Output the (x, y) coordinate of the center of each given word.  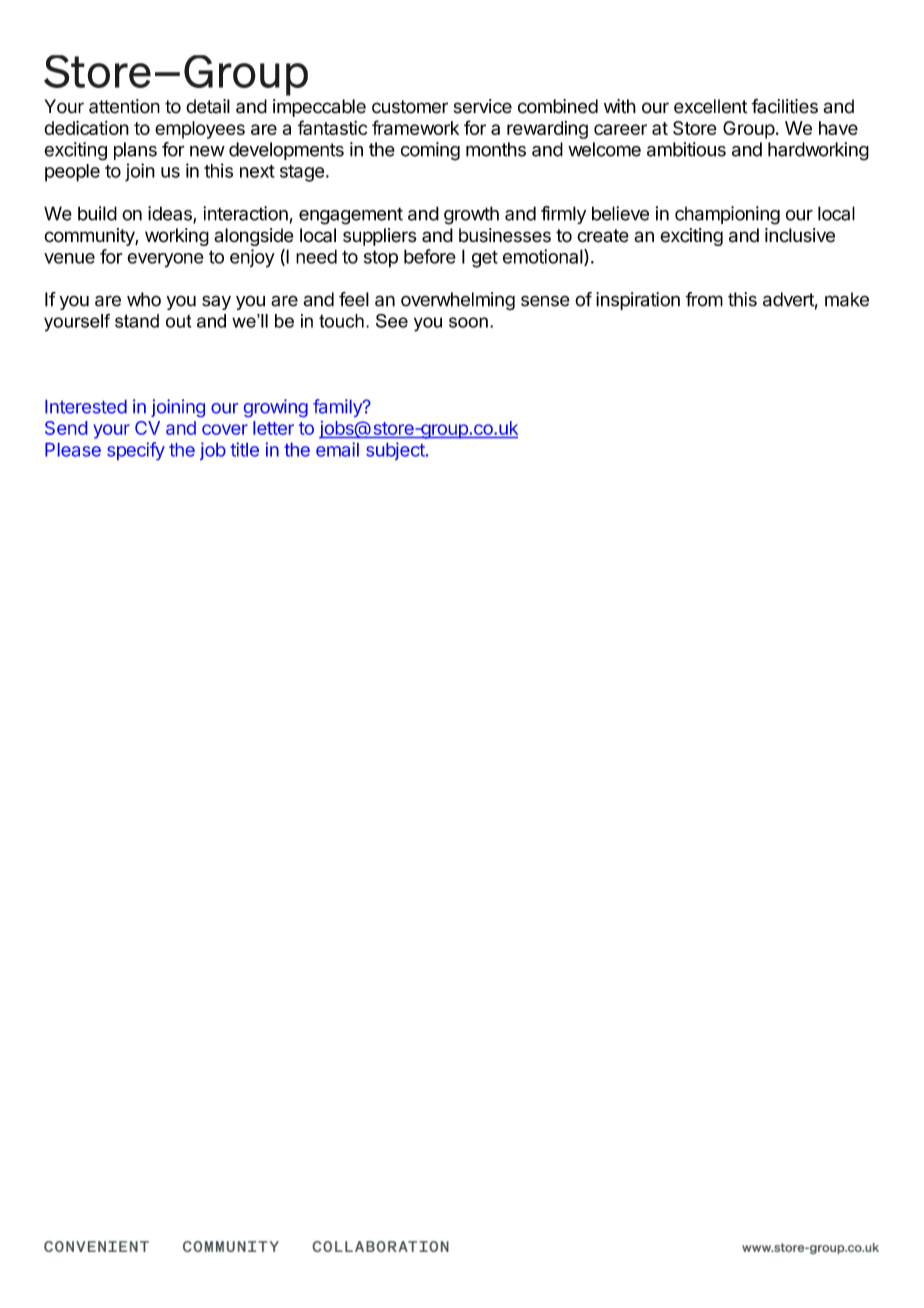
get (485, 259)
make (847, 299)
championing (727, 215)
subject (395, 451)
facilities (784, 106)
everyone (165, 260)
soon (468, 322)
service (483, 106)
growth (471, 215)
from (704, 299)
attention (124, 106)
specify (136, 451)
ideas (171, 214)
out (178, 321)
